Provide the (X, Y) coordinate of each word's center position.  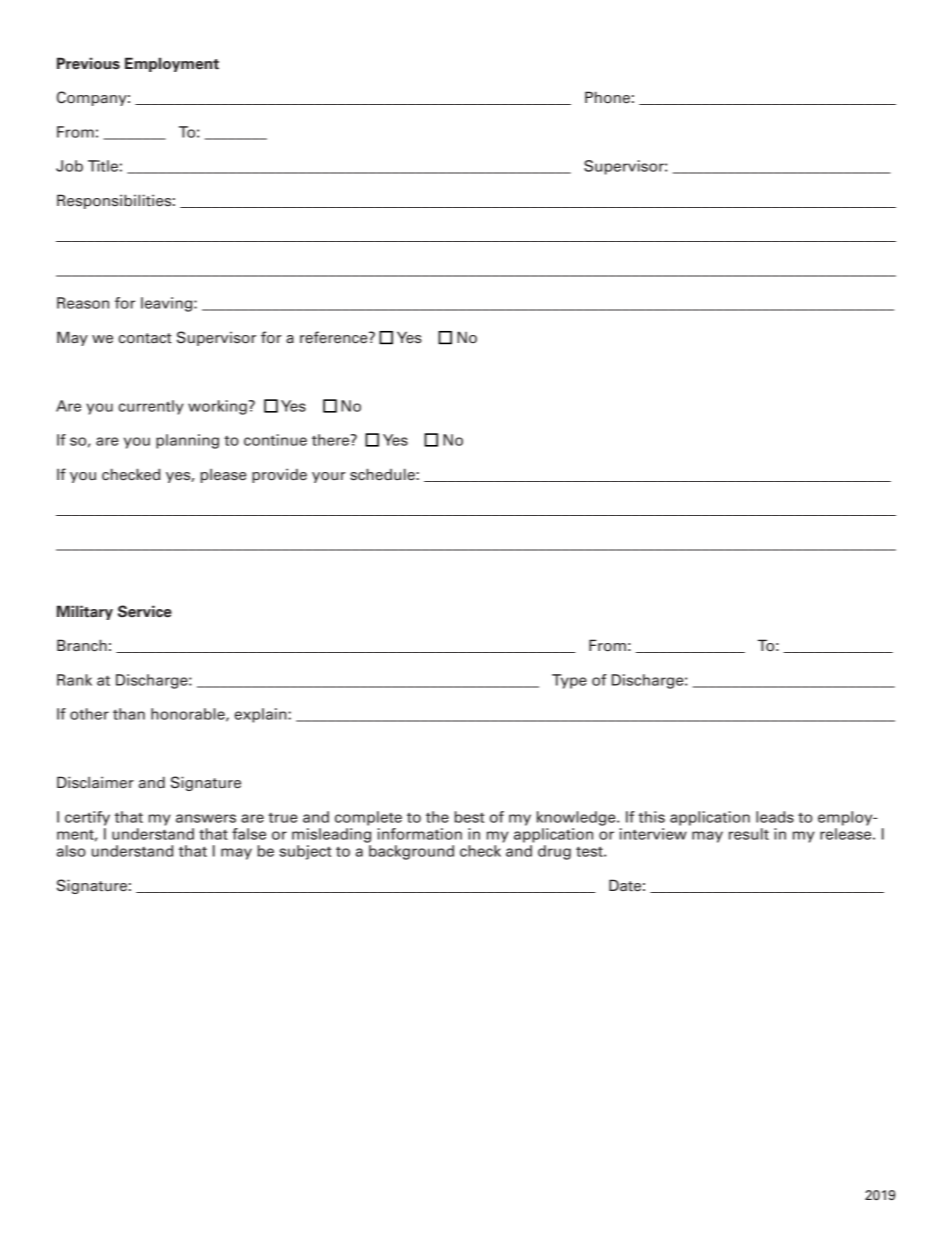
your (329, 477)
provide (279, 475)
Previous (88, 63)
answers (206, 818)
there (332, 440)
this (651, 817)
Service (145, 611)
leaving (168, 304)
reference (335, 337)
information (420, 834)
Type (569, 681)
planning (187, 441)
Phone (607, 97)
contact (145, 338)
